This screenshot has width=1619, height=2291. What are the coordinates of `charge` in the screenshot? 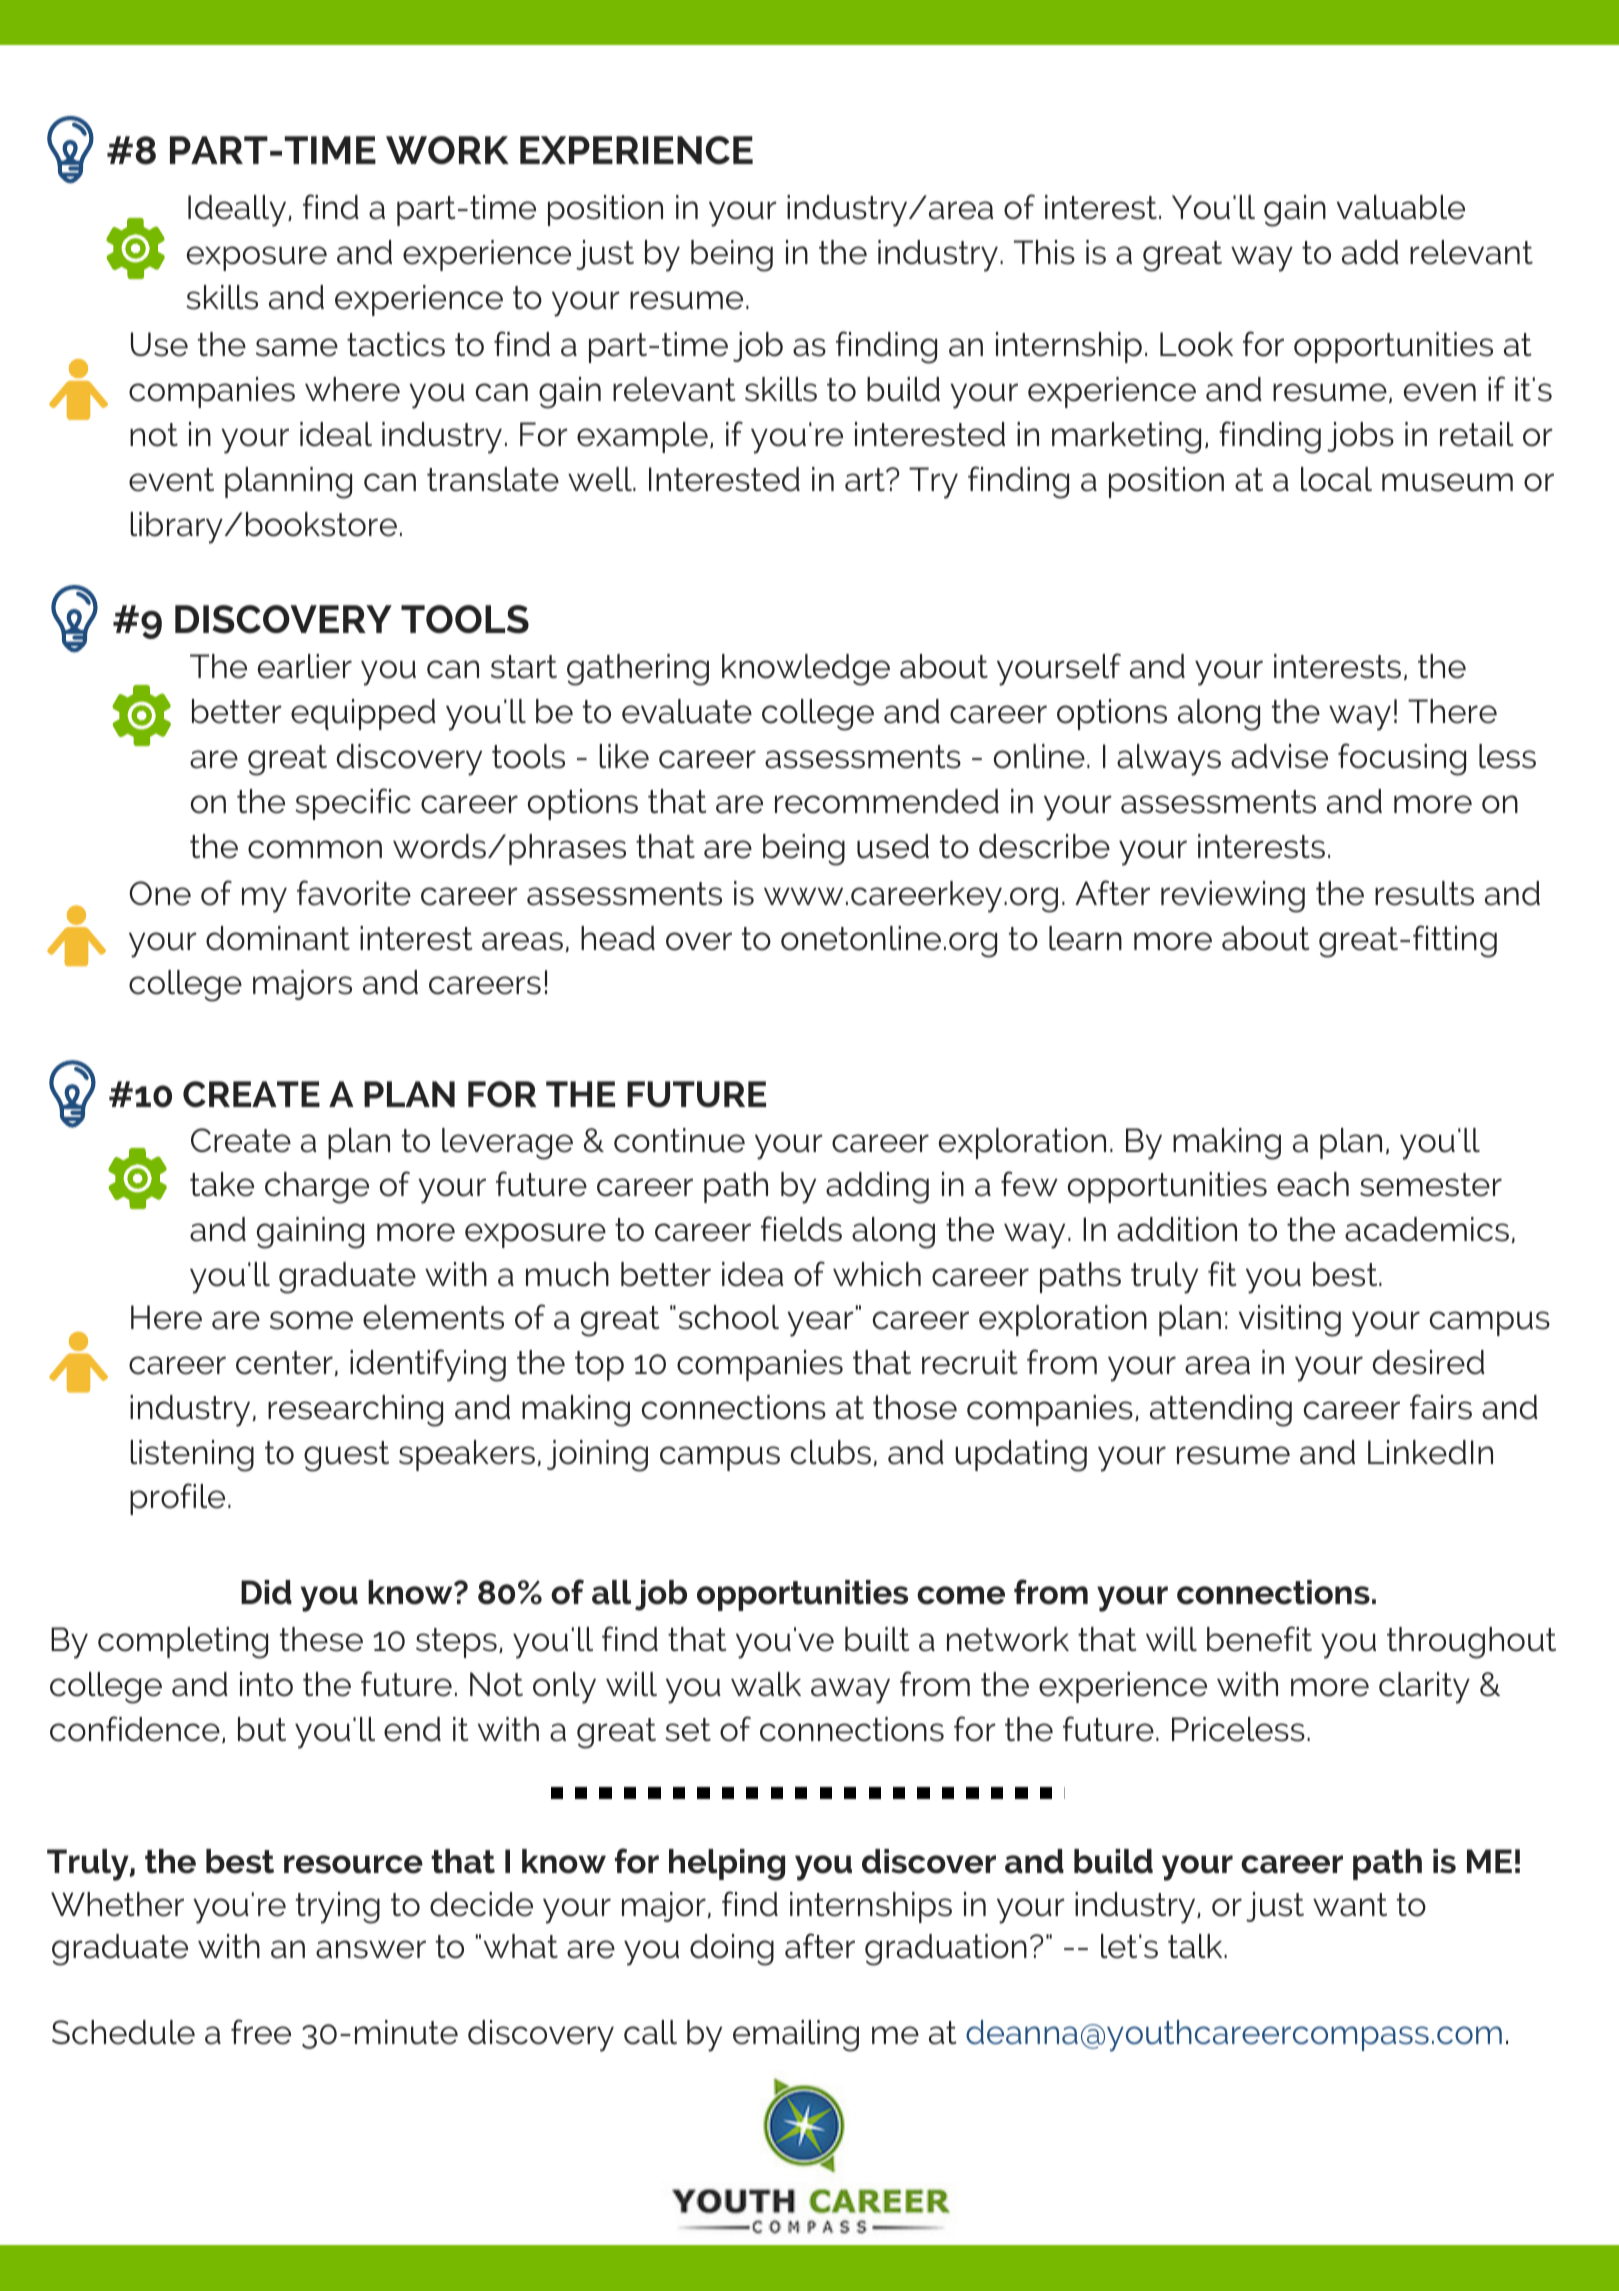 It's located at (317, 1188).
